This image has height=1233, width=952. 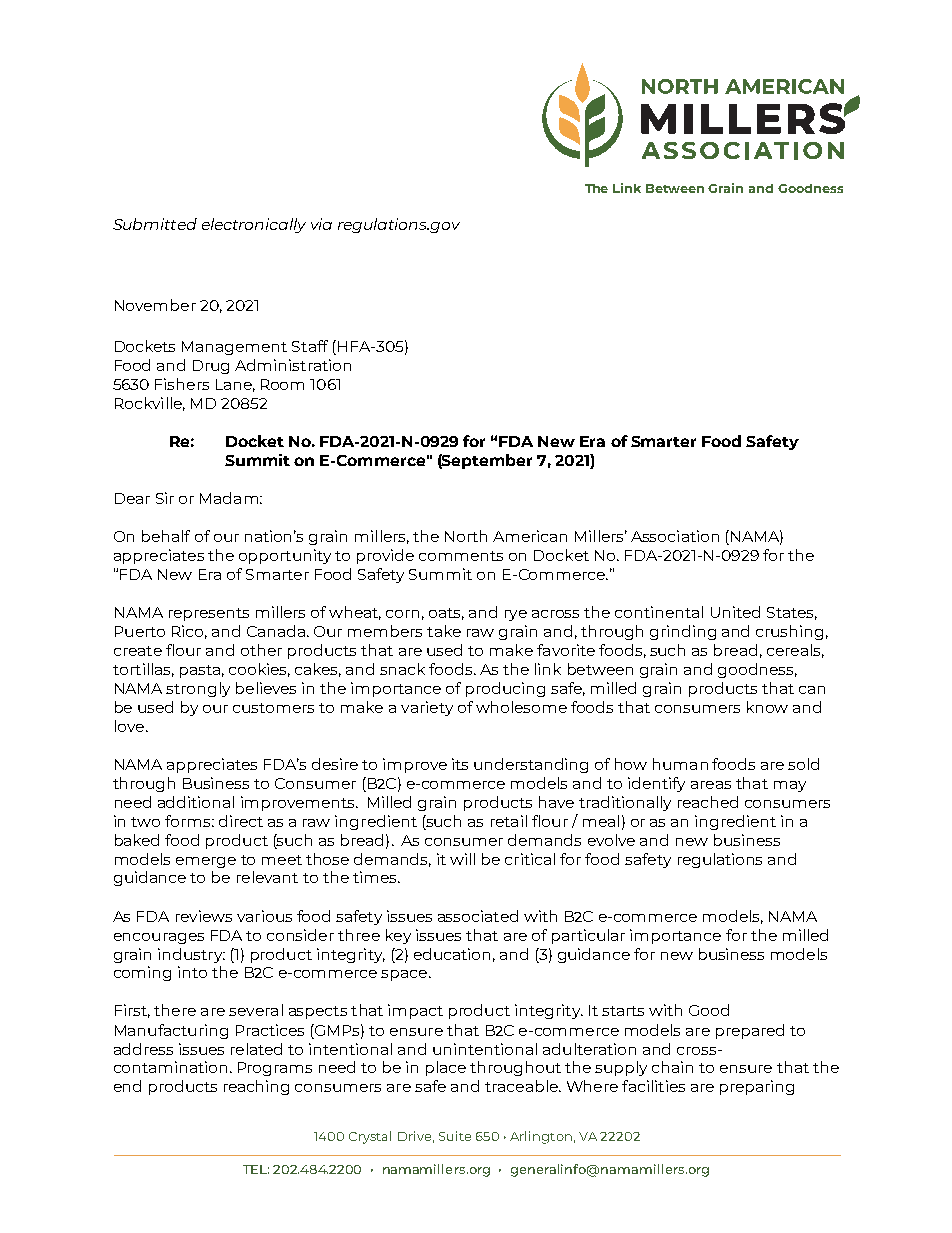 What do you see at coordinates (182, 384) in the image?
I see `Fishers` at bounding box center [182, 384].
